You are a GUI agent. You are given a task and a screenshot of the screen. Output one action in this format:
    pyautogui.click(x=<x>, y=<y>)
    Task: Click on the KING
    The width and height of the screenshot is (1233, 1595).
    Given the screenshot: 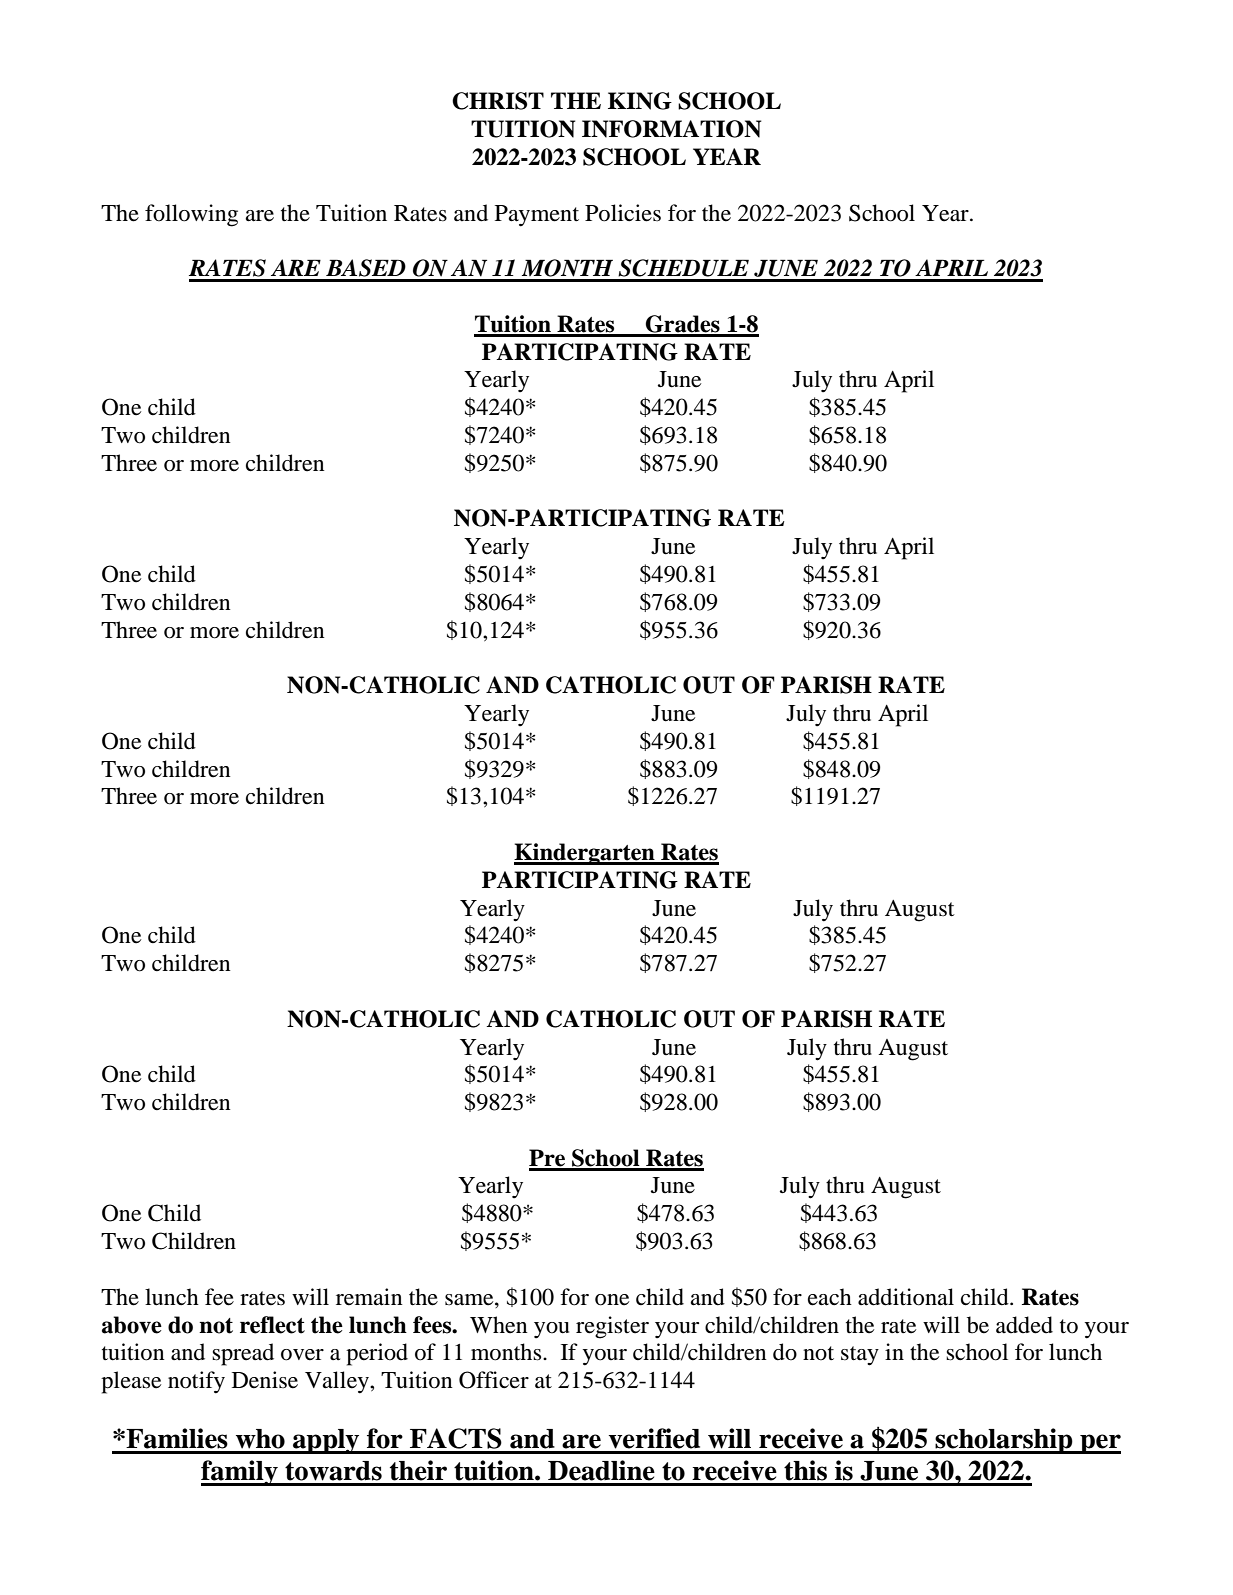 What is the action you would take?
    pyautogui.click(x=640, y=101)
